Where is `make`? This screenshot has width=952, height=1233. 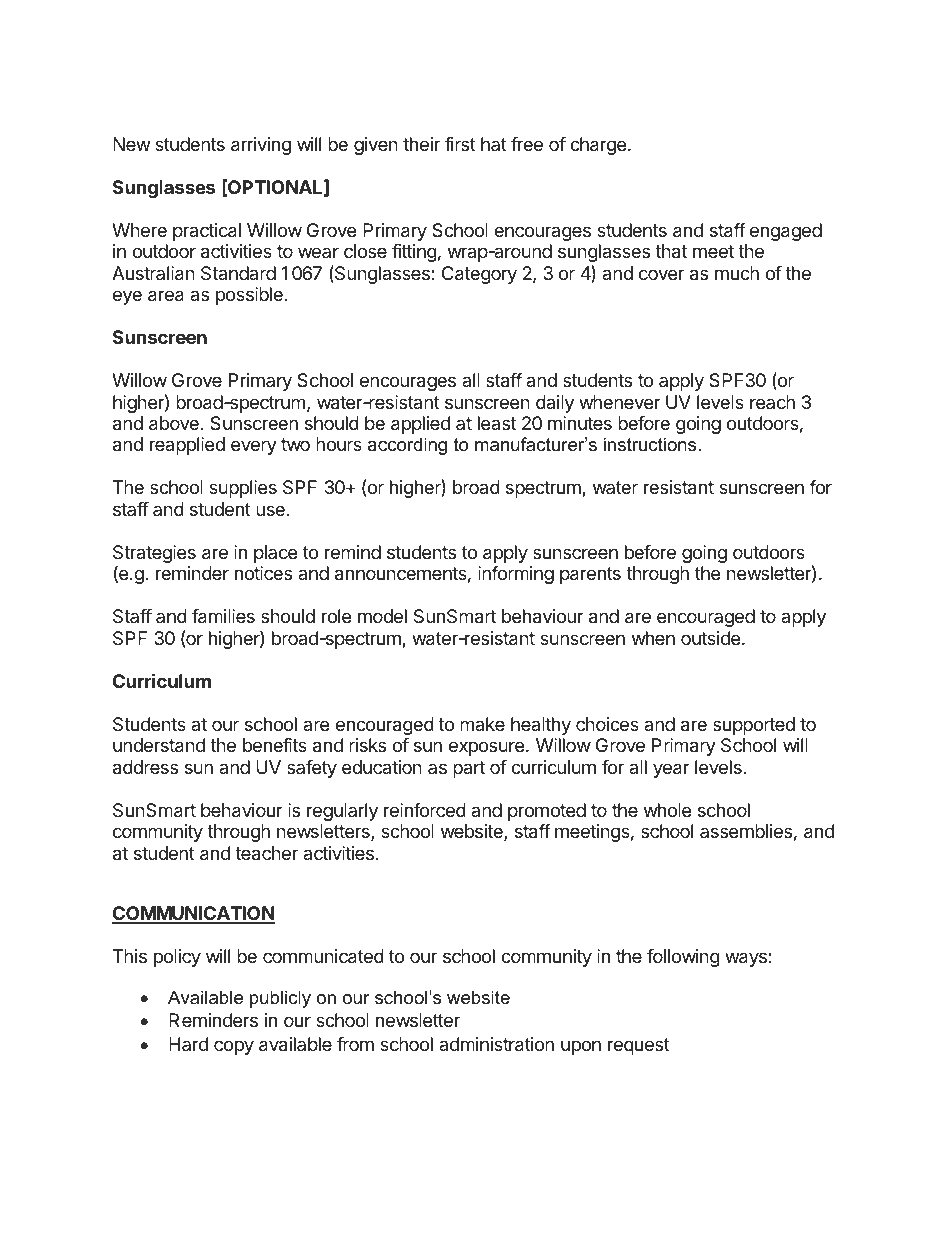 make is located at coordinates (482, 724).
